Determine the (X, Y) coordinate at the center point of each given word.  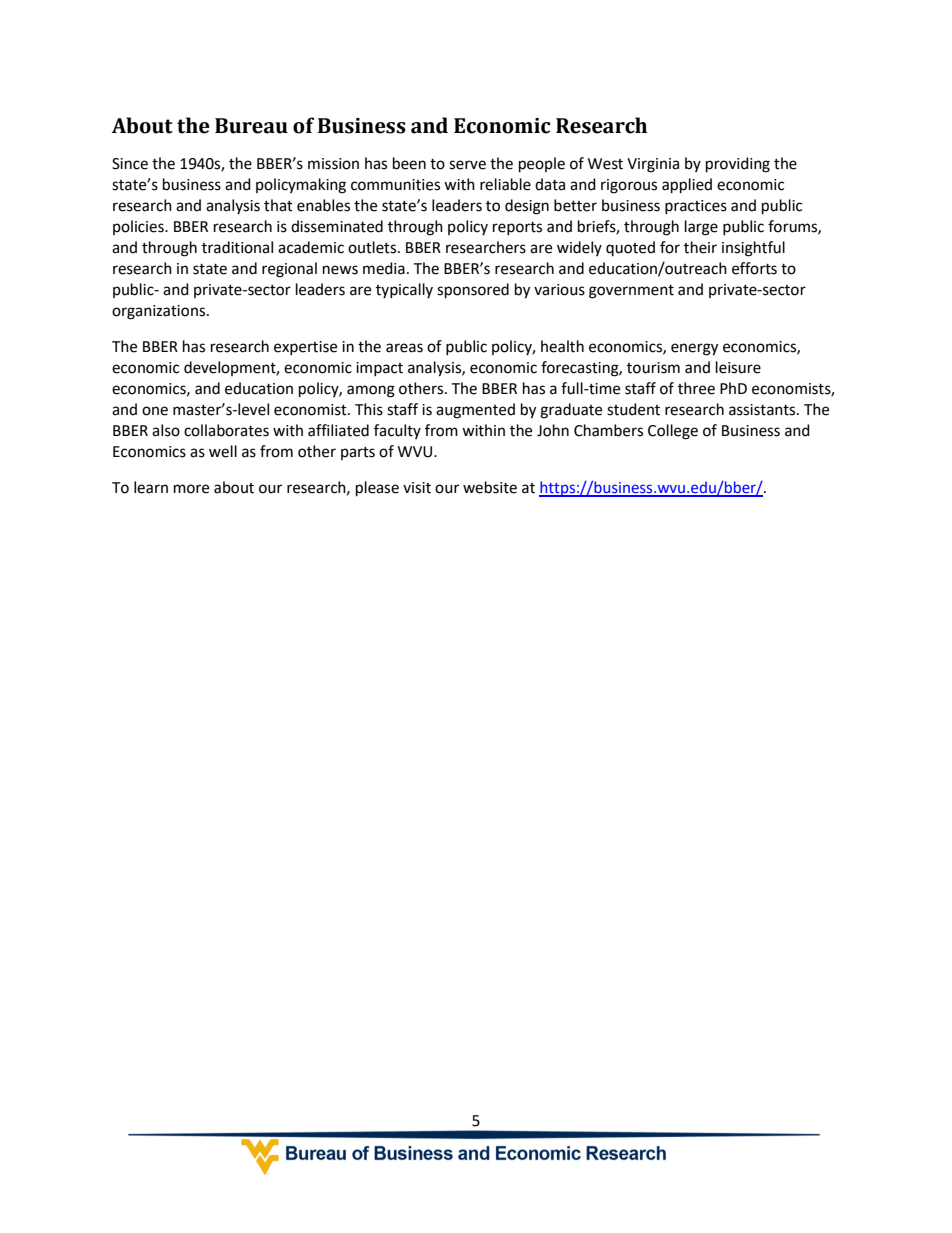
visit (417, 488)
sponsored (473, 291)
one (155, 411)
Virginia (653, 165)
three (696, 388)
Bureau (251, 126)
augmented (475, 411)
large (701, 228)
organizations (158, 312)
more (191, 489)
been (409, 163)
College (673, 432)
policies (139, 227)
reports (517, 228)
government (631, 292)
